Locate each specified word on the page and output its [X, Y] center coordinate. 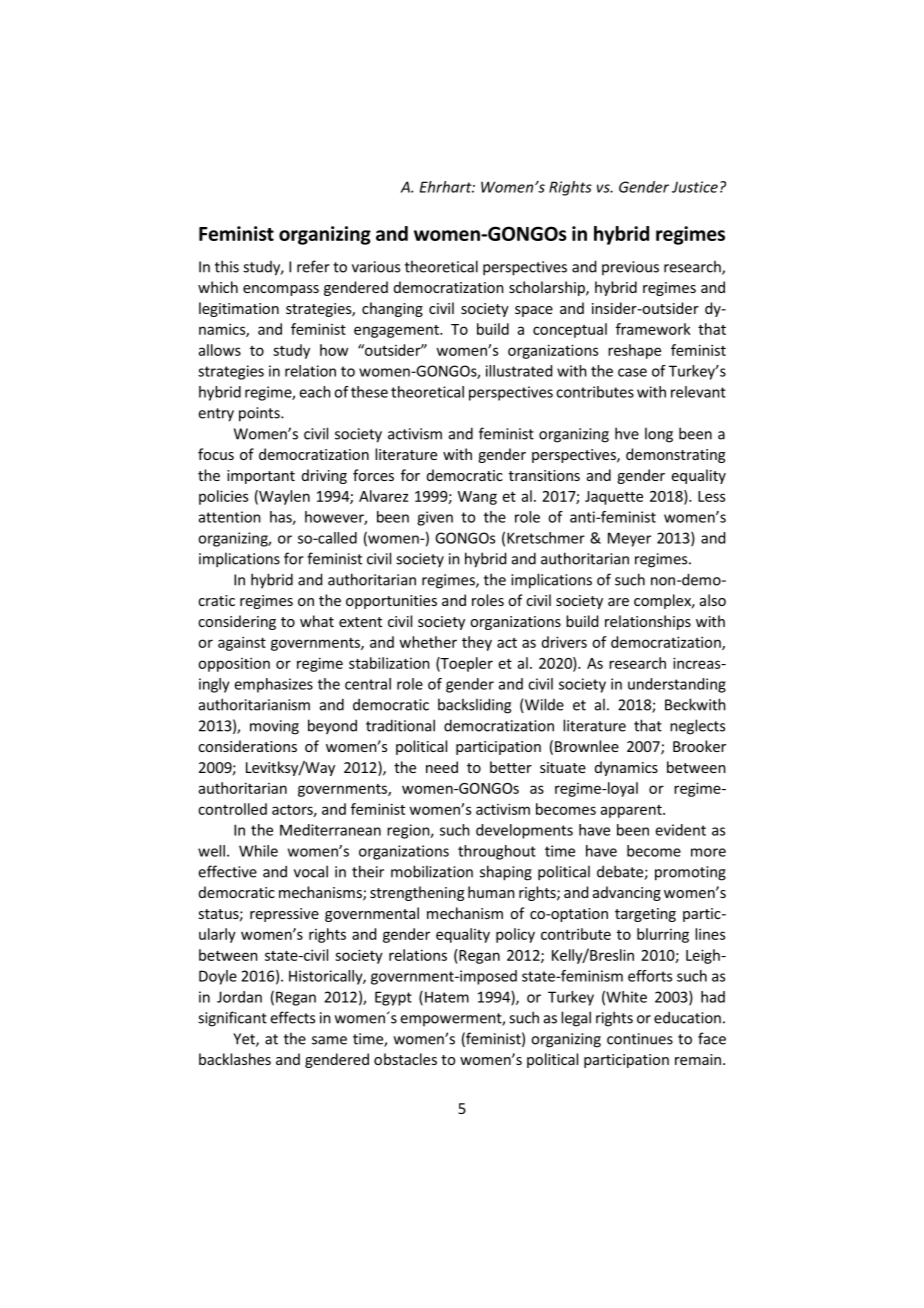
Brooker [699, 746]
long [659, 435]
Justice [695, 187]
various [376, 267]
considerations [247, 746]
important [261, 477]
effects [292, 1017]
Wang [477, 498]
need [442, 767]
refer [313, 266]
